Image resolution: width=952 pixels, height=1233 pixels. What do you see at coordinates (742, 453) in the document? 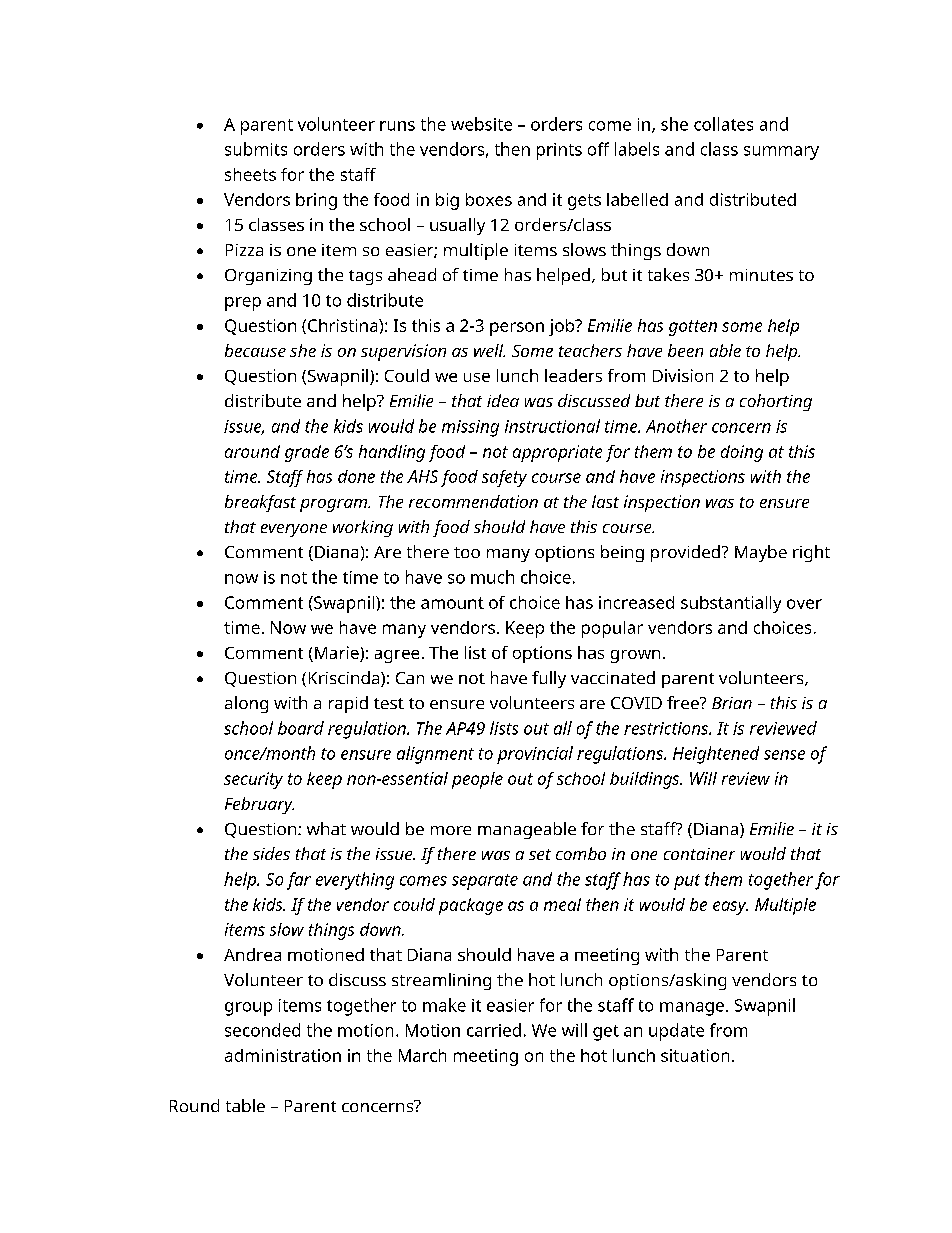
I see `doing` at bounding box center [742, 453].
